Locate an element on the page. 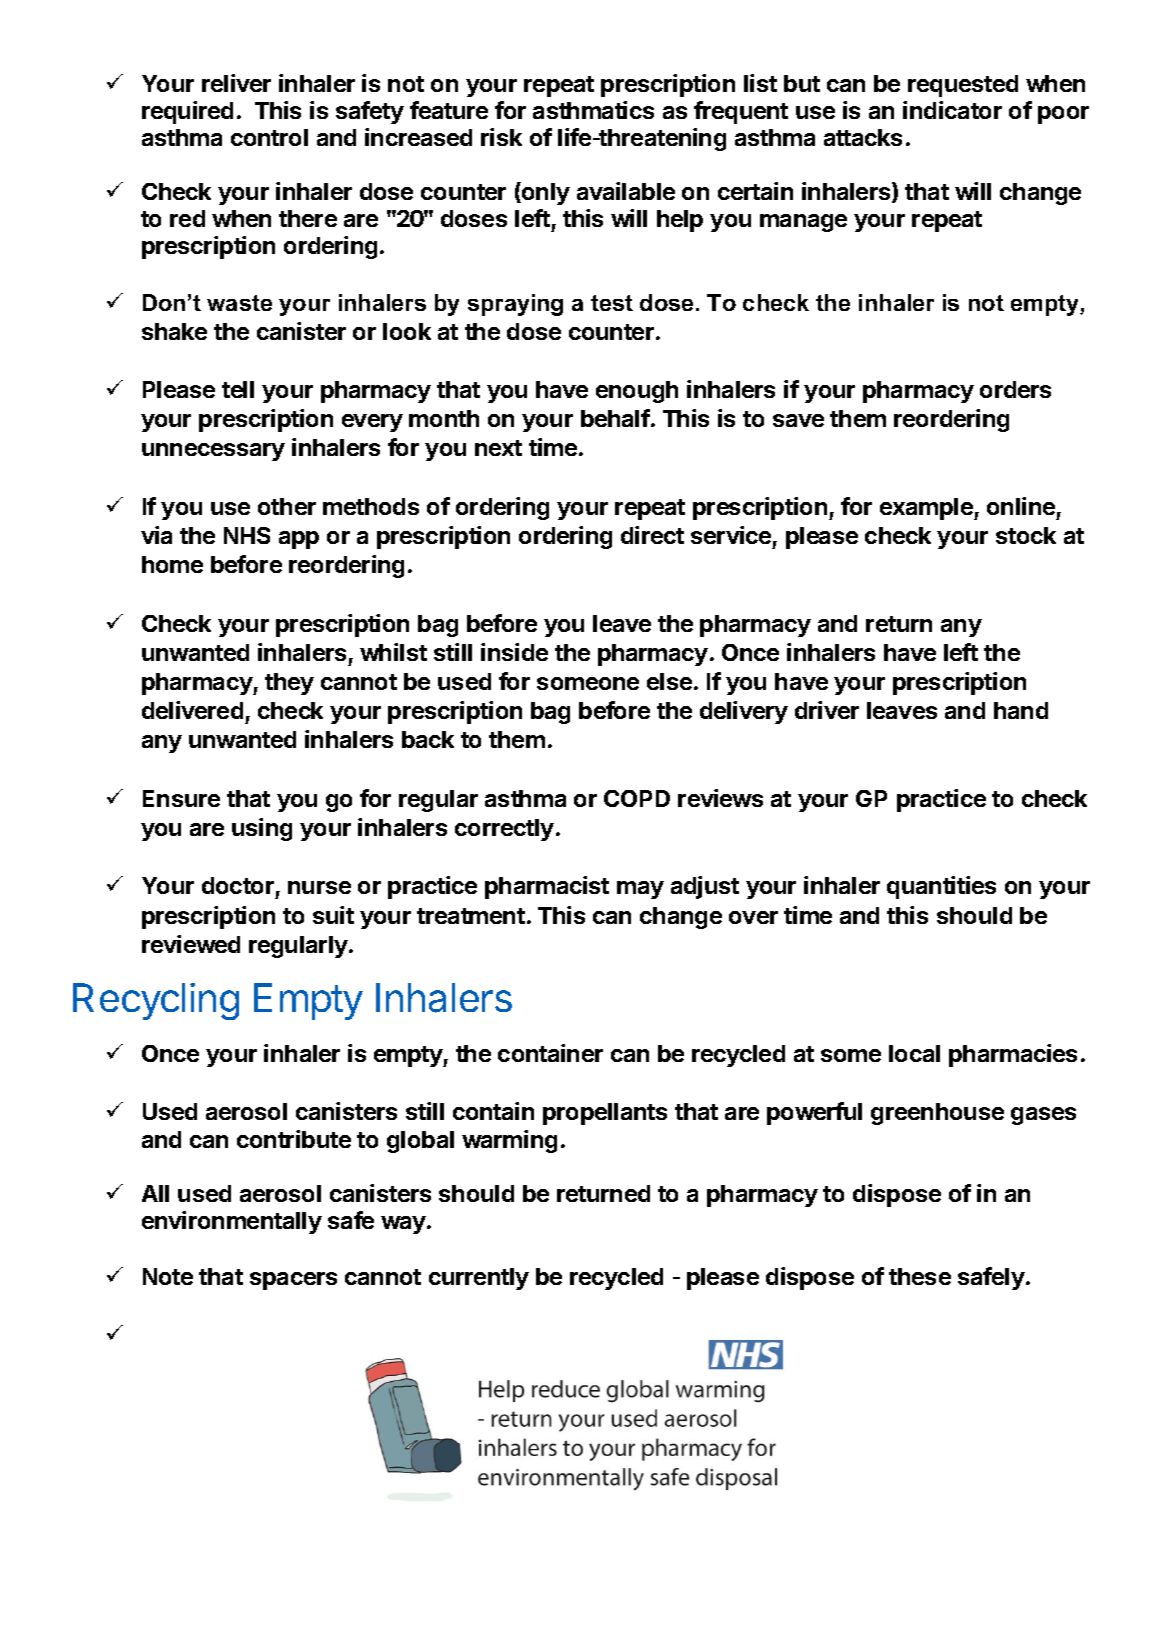 This document has width=1166, height=1650. direct is located at coordinates (652, 535).
